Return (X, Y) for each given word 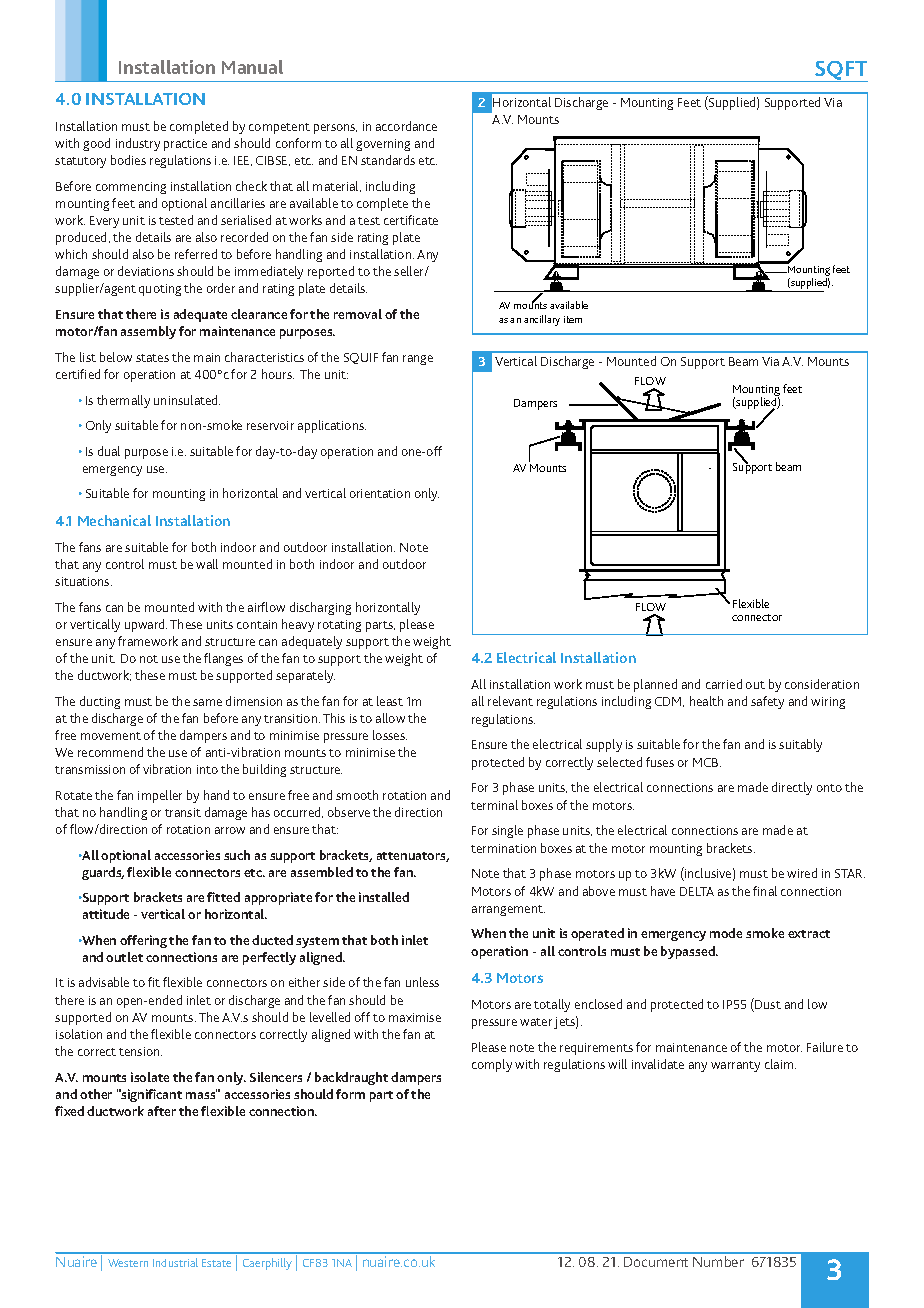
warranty (735, 1066)
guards (103, 873)
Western (128, 1263)
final (765, 891)
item (573, 319)
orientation (380, 493)
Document (656, 1262)
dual (109, 451)
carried (724, 684)
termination (503, 848)
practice (185, 145)
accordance (406, 126)
